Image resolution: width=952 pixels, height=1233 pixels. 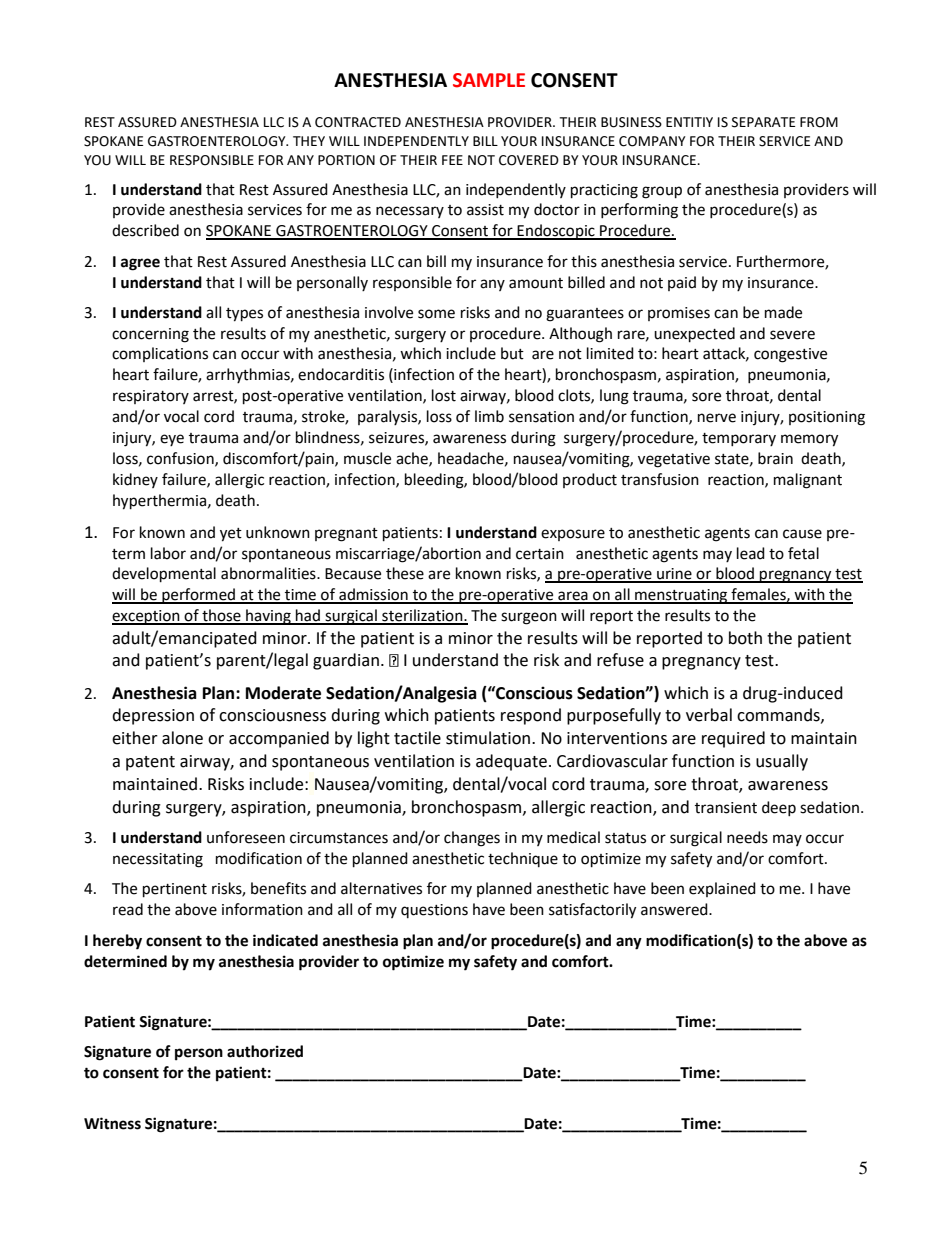 I want to click on answered, so click(x=675, y=909).
